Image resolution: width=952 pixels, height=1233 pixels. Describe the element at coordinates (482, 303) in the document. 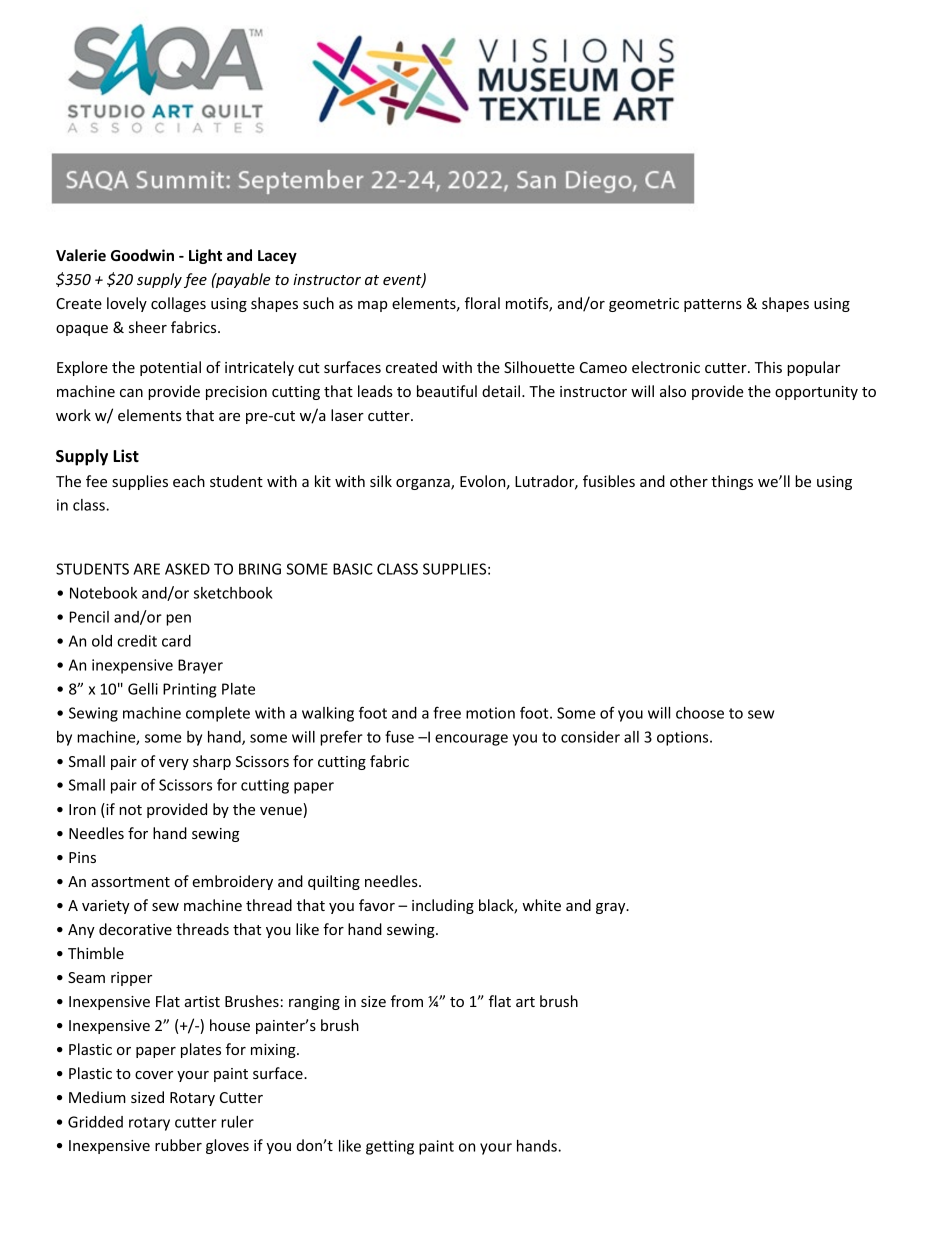

I see `floral` at that location.
